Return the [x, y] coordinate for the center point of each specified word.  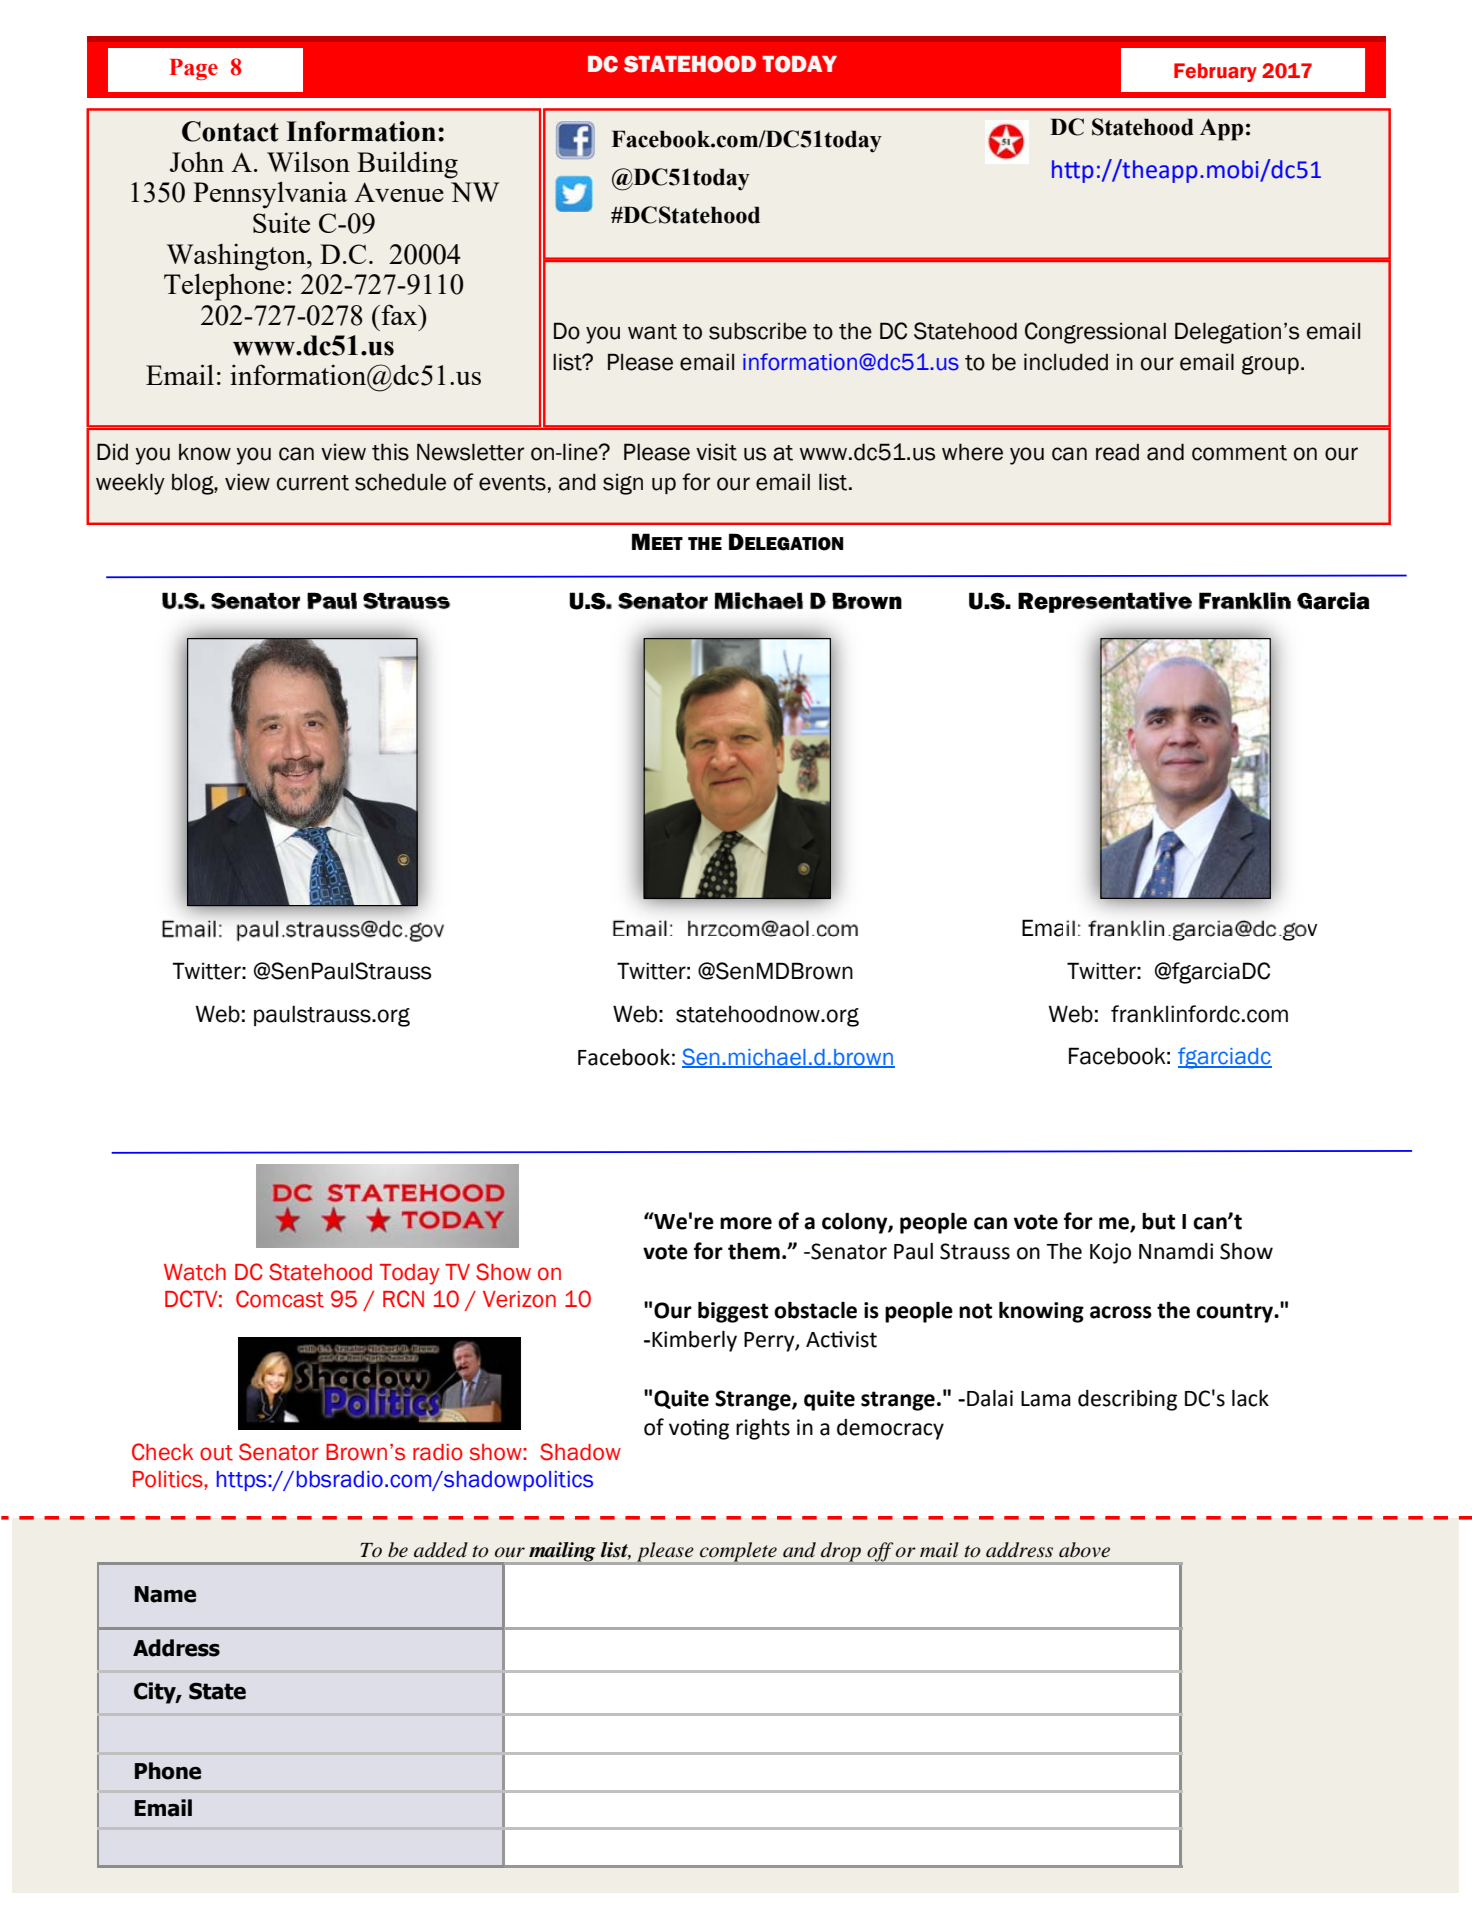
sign [623, 484]
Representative [1105, 602]
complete [738, 1553]
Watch [195, 1272]
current [313, 483]
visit [716, 452]
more [746, 1223]
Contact [230, 131]
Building [407, 165]
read [1117, 452]
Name [165, 1594]
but [1158, 1221]
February [1215, 72]
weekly [130, 484]
